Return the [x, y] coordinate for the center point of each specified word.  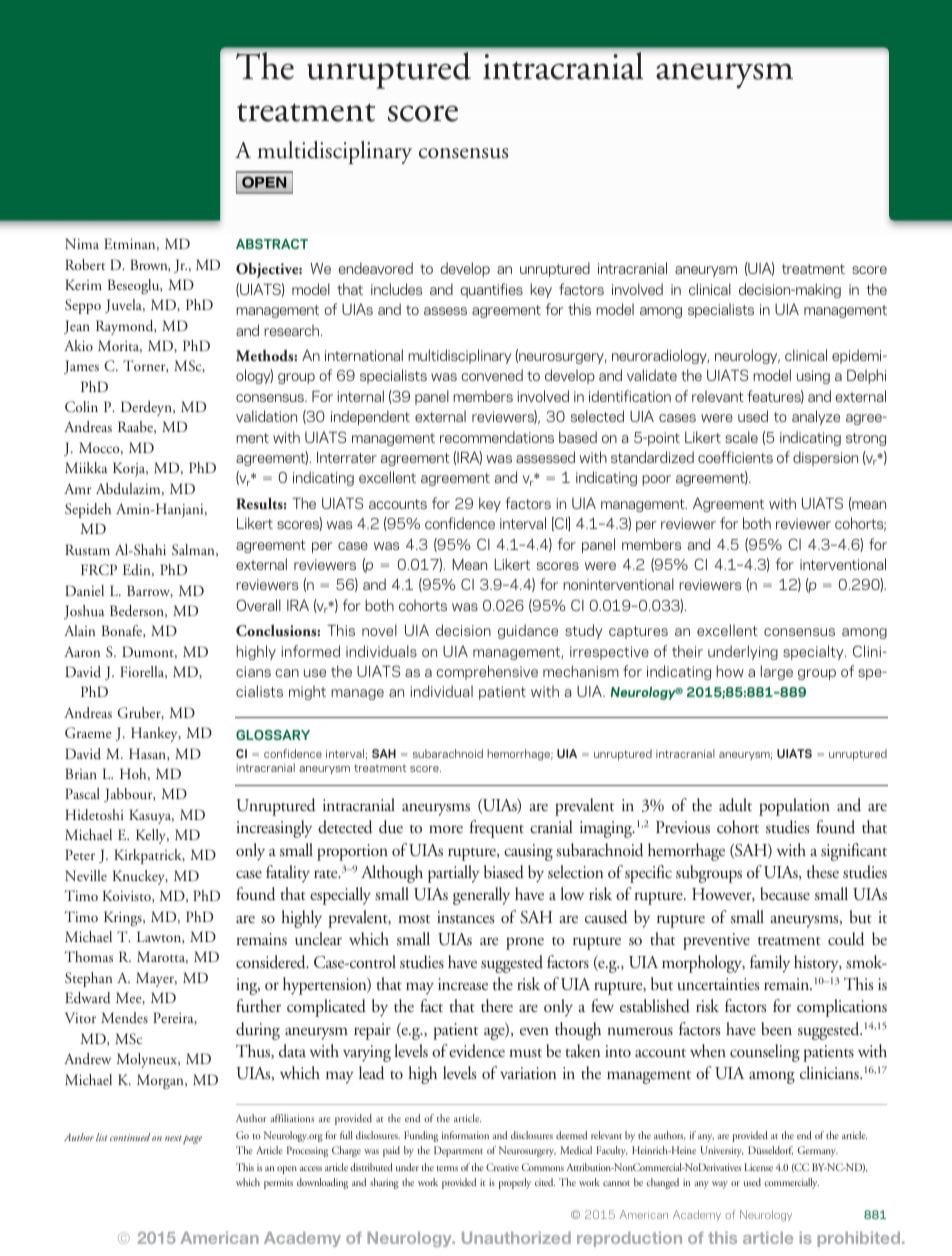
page [192, 1140]
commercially [791, 1183]
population [794, 807]
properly [515, 1183]
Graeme [88, 732]
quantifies [491, 290]
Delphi [866, 376]
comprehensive [487, 672]
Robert [85, 264]
